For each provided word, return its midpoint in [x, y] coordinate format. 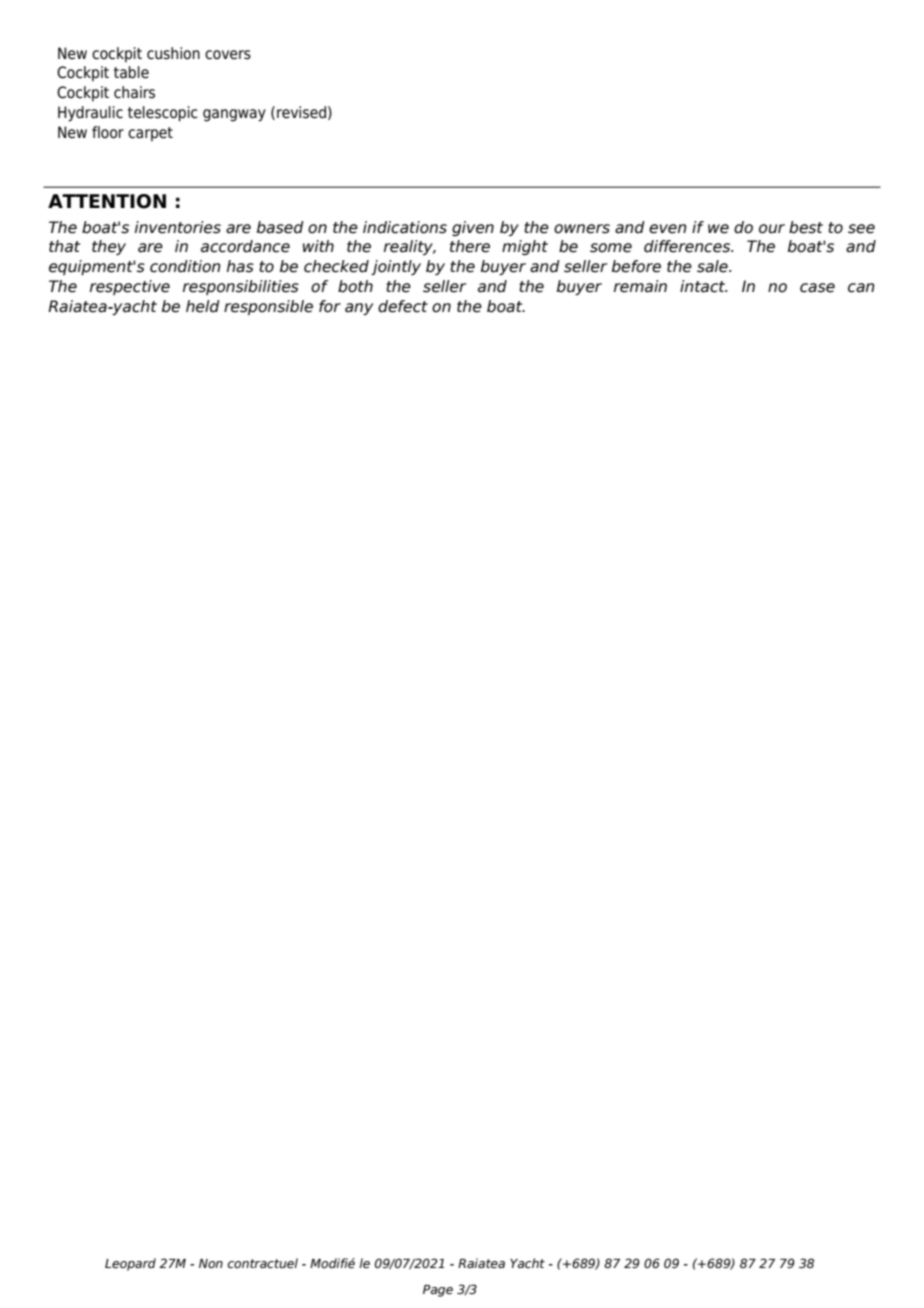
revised [301, 112]
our [772, 229]
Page [438, 1291]
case [817, 288]
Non [211, 1263]
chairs [134, 92]
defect [403, 306]
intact [704, 286]
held [203, 306]
